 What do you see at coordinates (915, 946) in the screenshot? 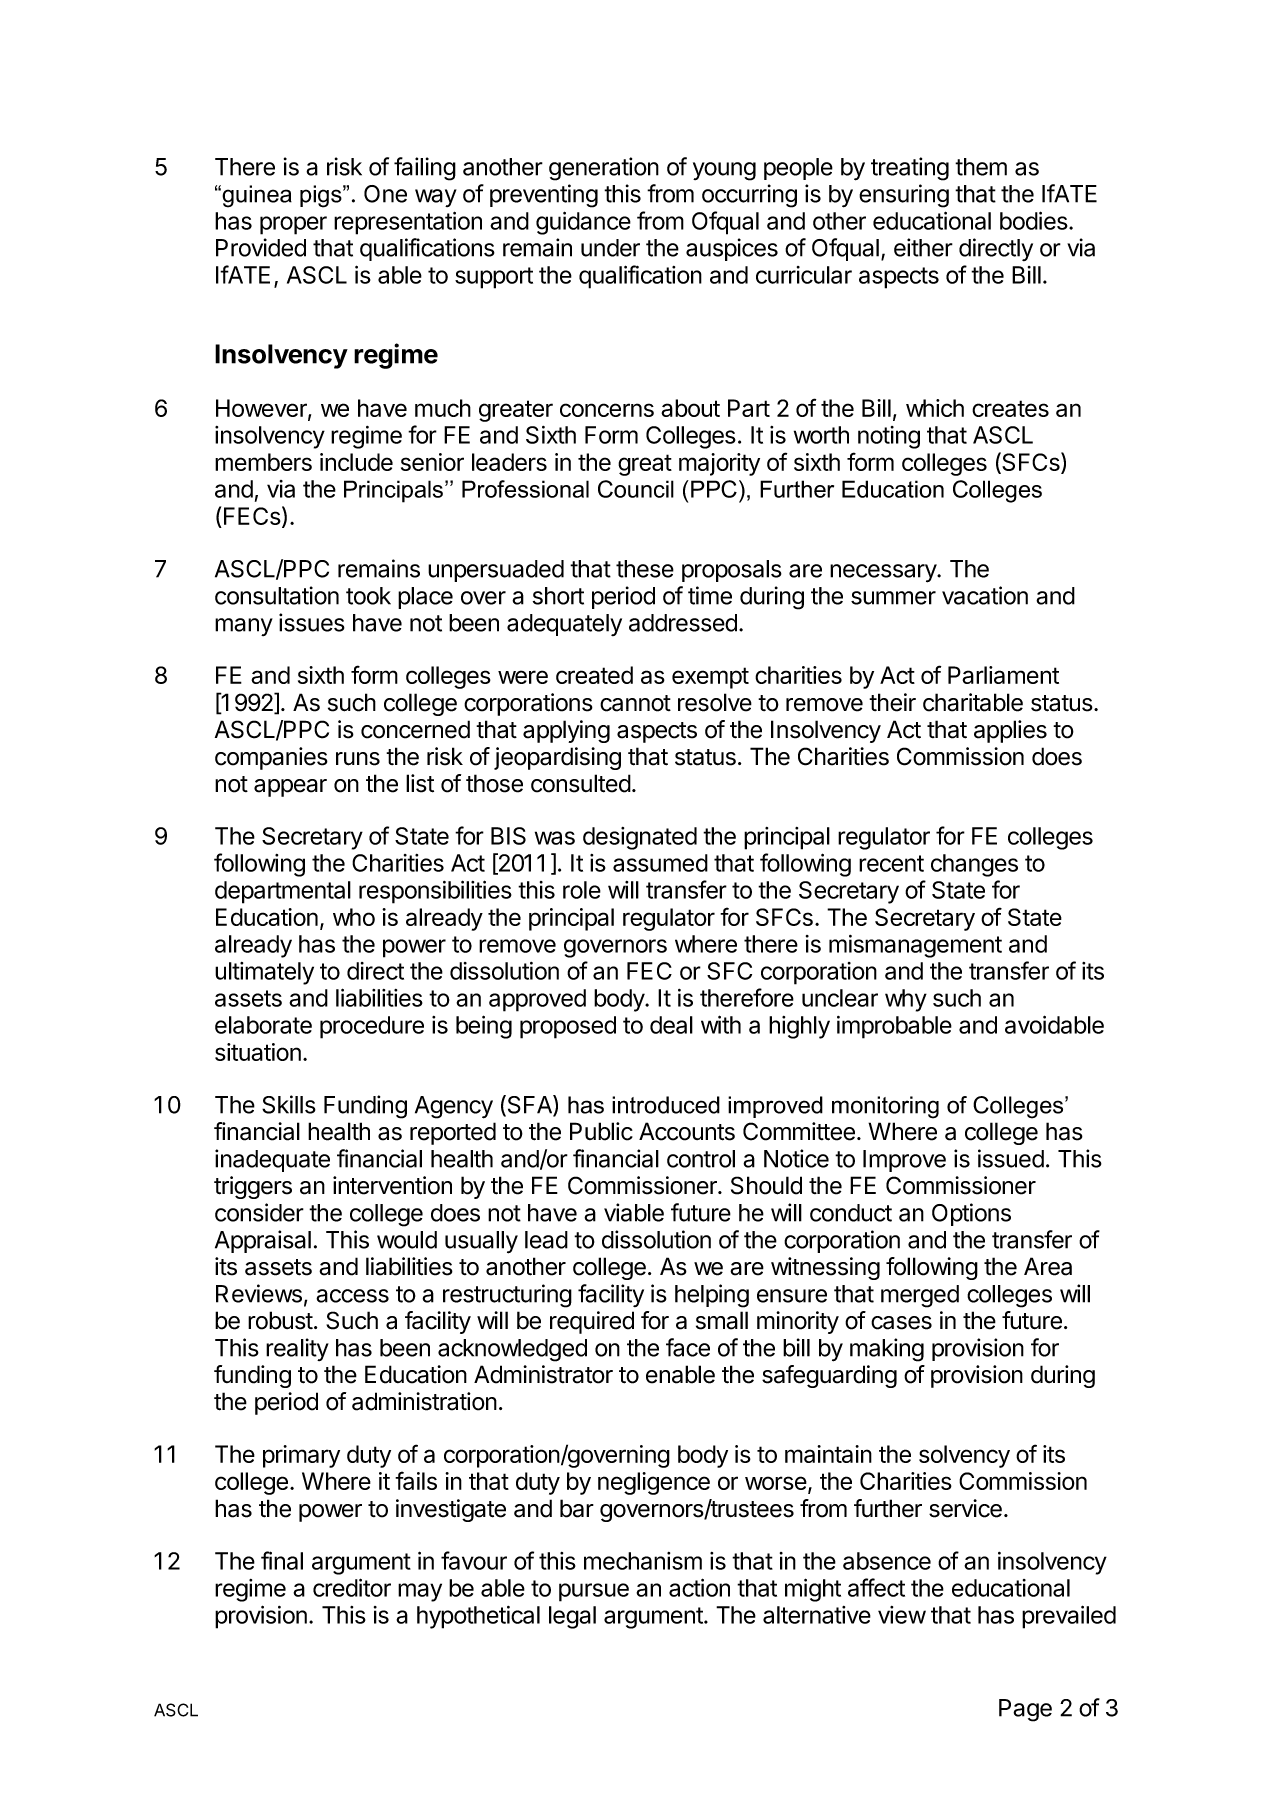
I see `mismanagement` at bounding box center [915, 946].
